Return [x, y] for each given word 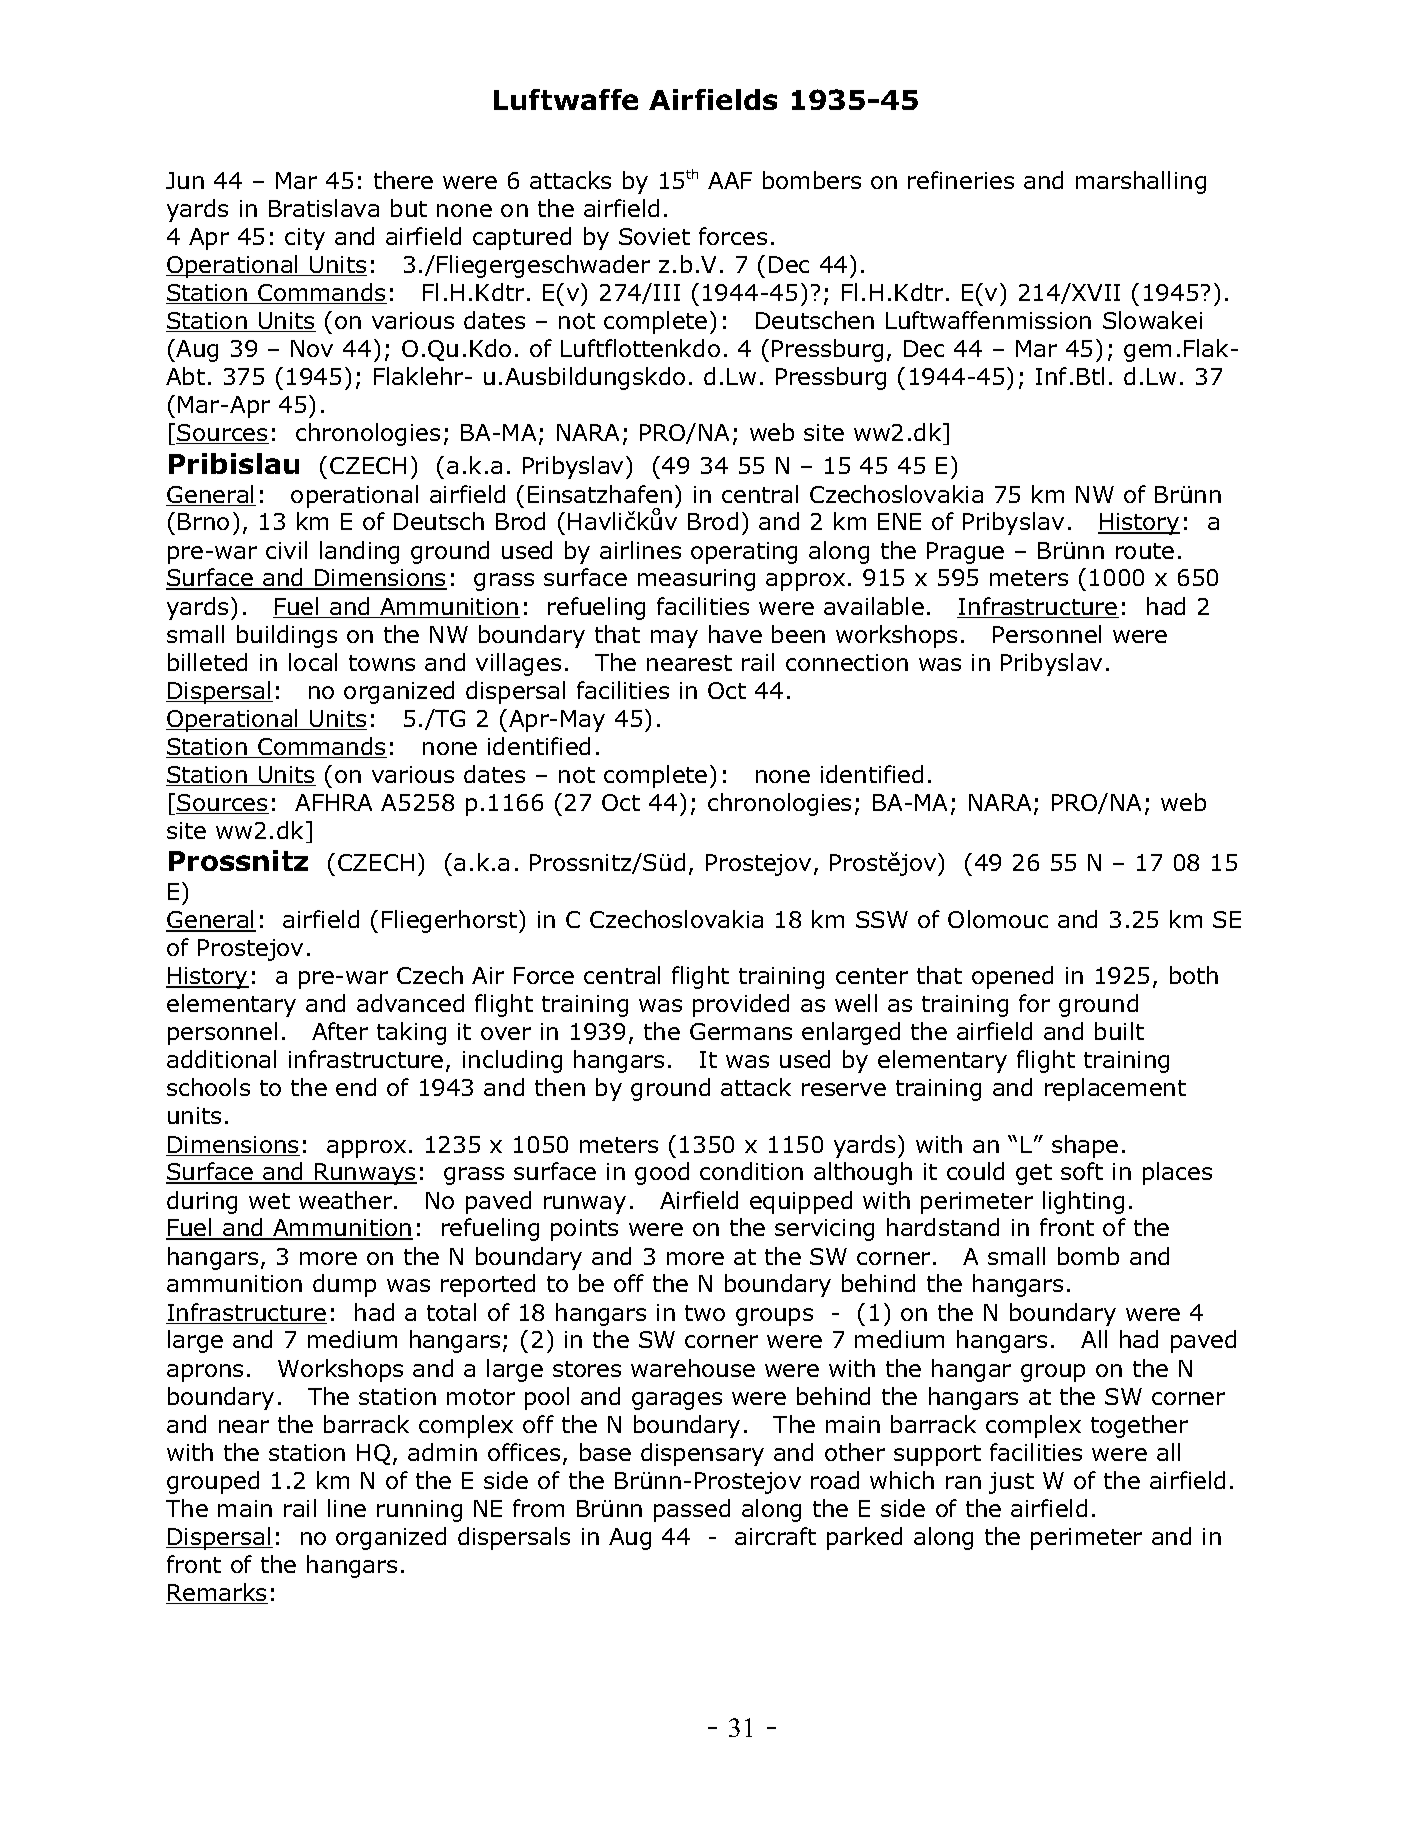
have [735, 634]
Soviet [654, 236]
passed [692, 1510]
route [1145, 551]
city [305, 239]
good [662, 1173]
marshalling [1141, 182]
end [356, 1087]
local [313, 662]
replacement [1115, 1089]
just [1011, 1483]
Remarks [217, 1593]
